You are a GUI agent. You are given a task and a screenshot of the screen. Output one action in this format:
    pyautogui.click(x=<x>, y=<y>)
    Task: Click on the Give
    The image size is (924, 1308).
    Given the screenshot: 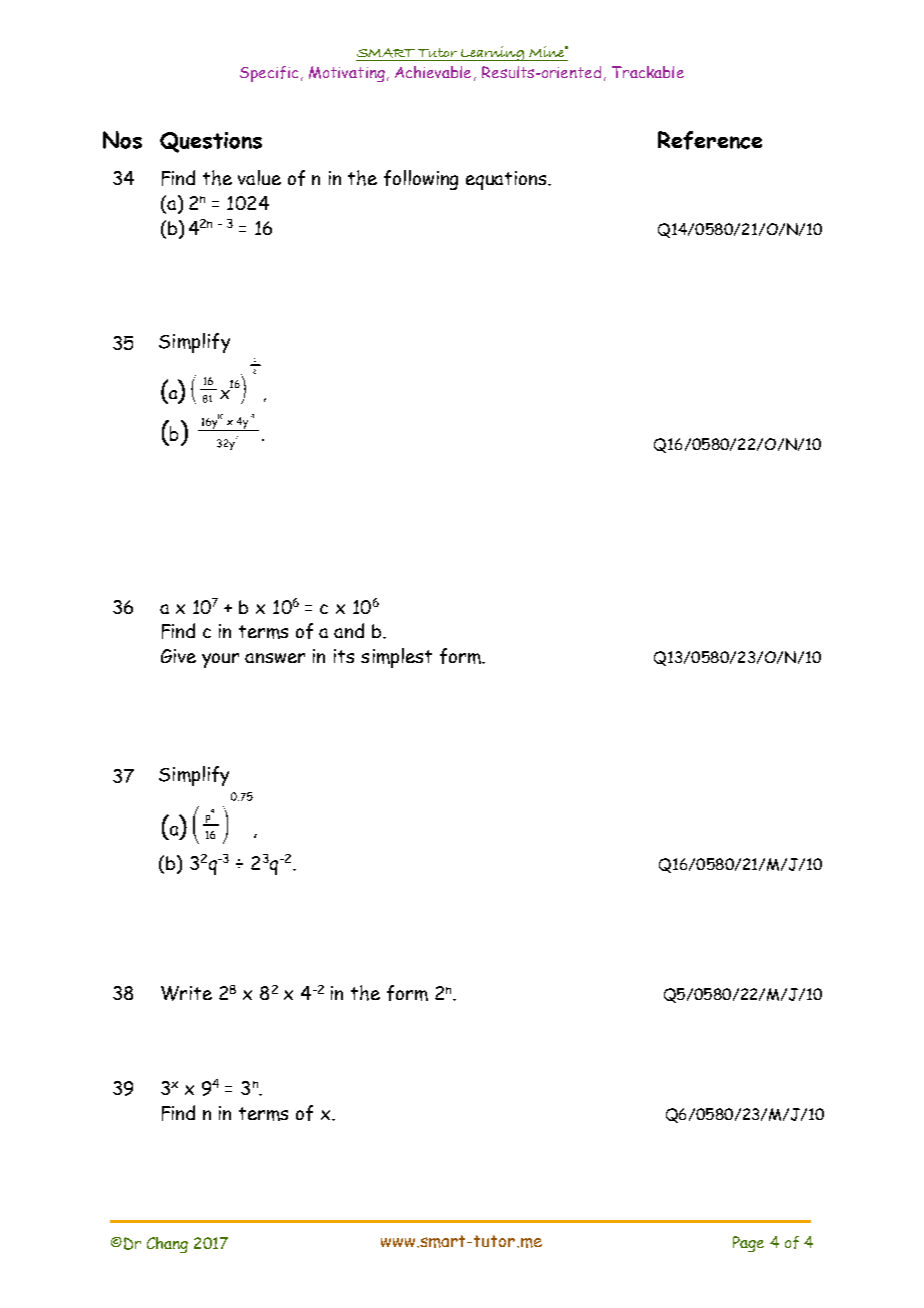 What is the action you would take?
    pyautogui.click(x=178, y=656)
